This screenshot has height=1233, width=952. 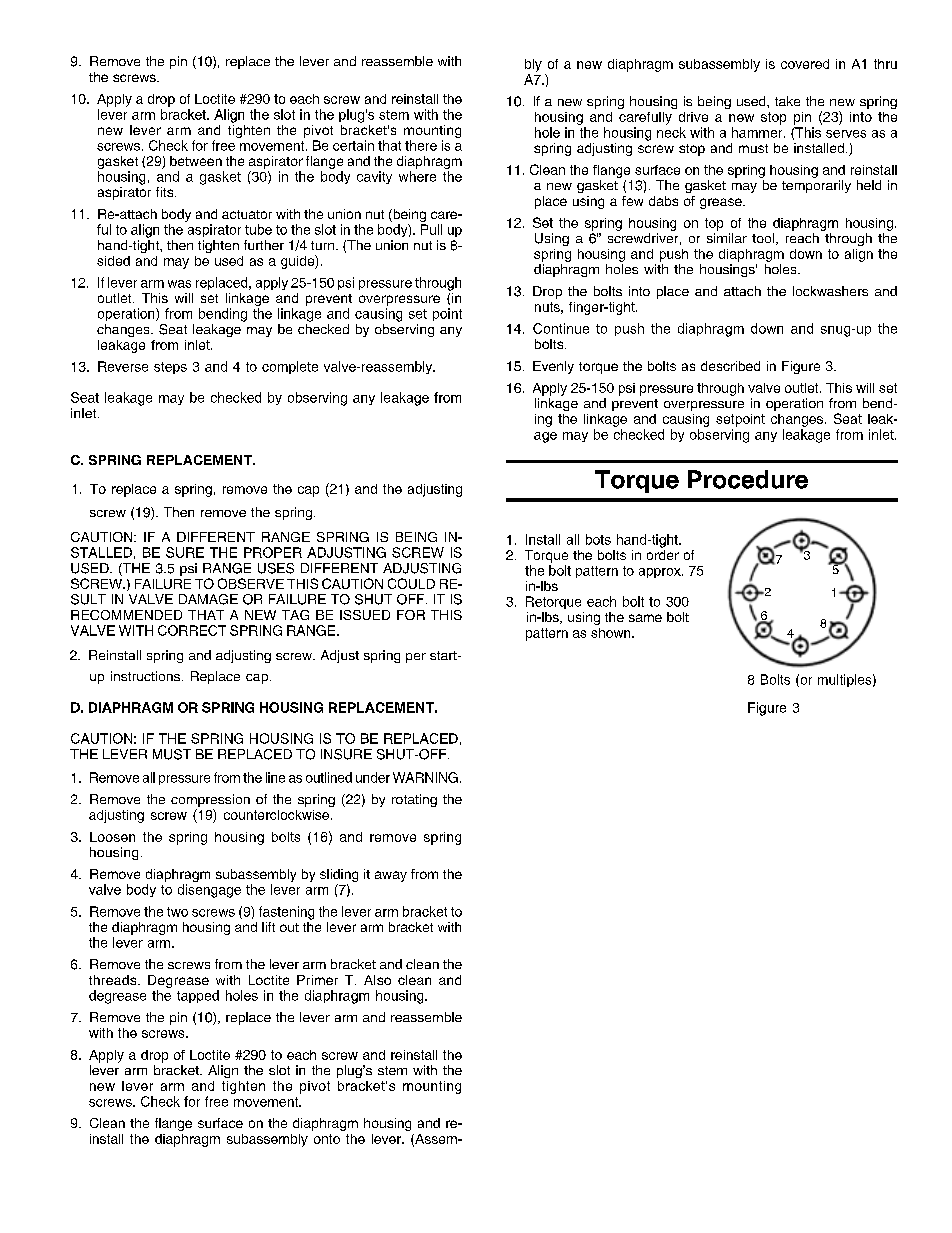 What do you see at coordinates (553, 367) in the screenshot?
I see `Evenly` at bounding box center [553, 367].
